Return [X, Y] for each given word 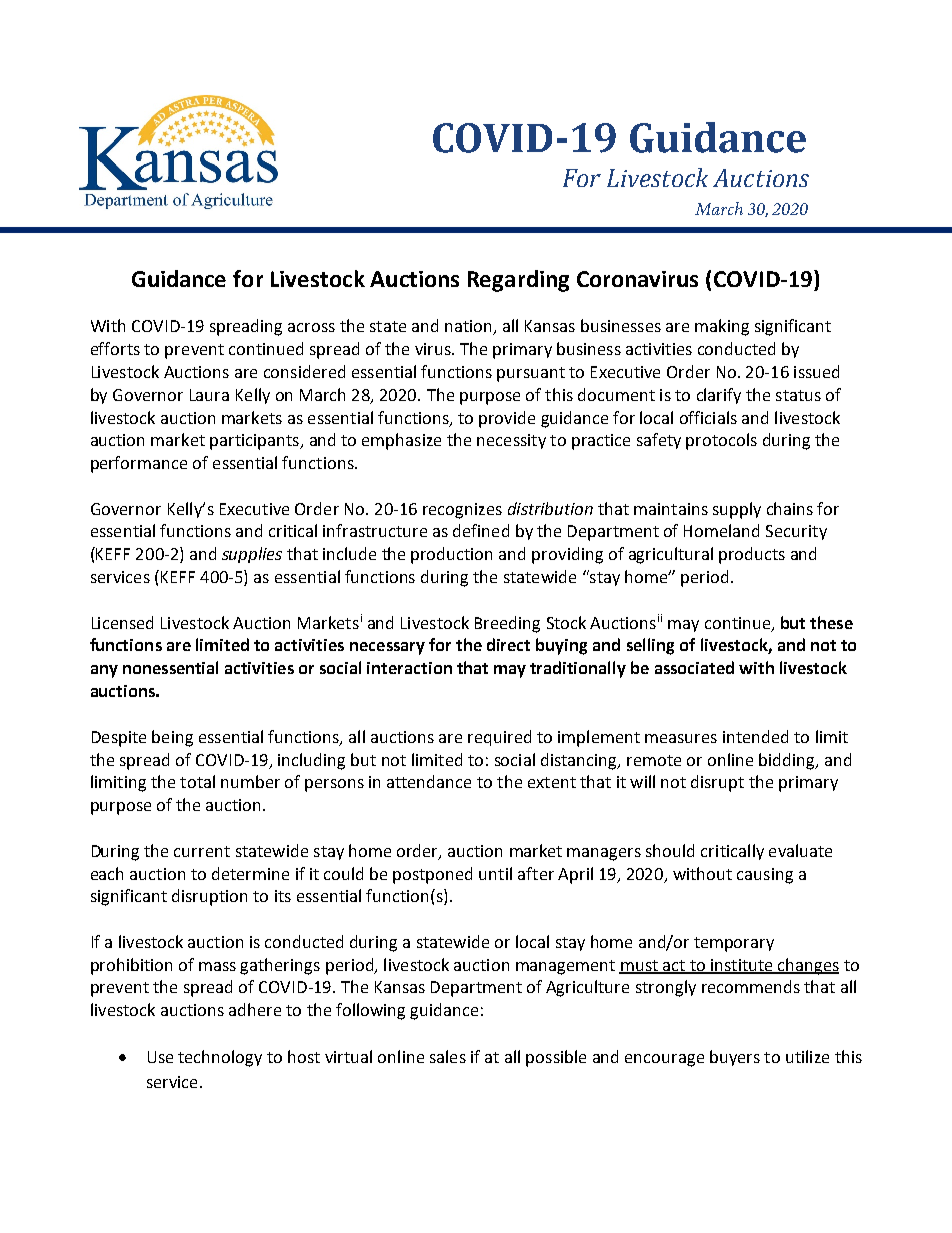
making [722, 327]
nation [469, 327]
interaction [409, 668]
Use [160, 1057]
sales [448, 1056]
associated [694, 667]
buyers [735, 1058]
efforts [115, 348]
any [104, 671]
